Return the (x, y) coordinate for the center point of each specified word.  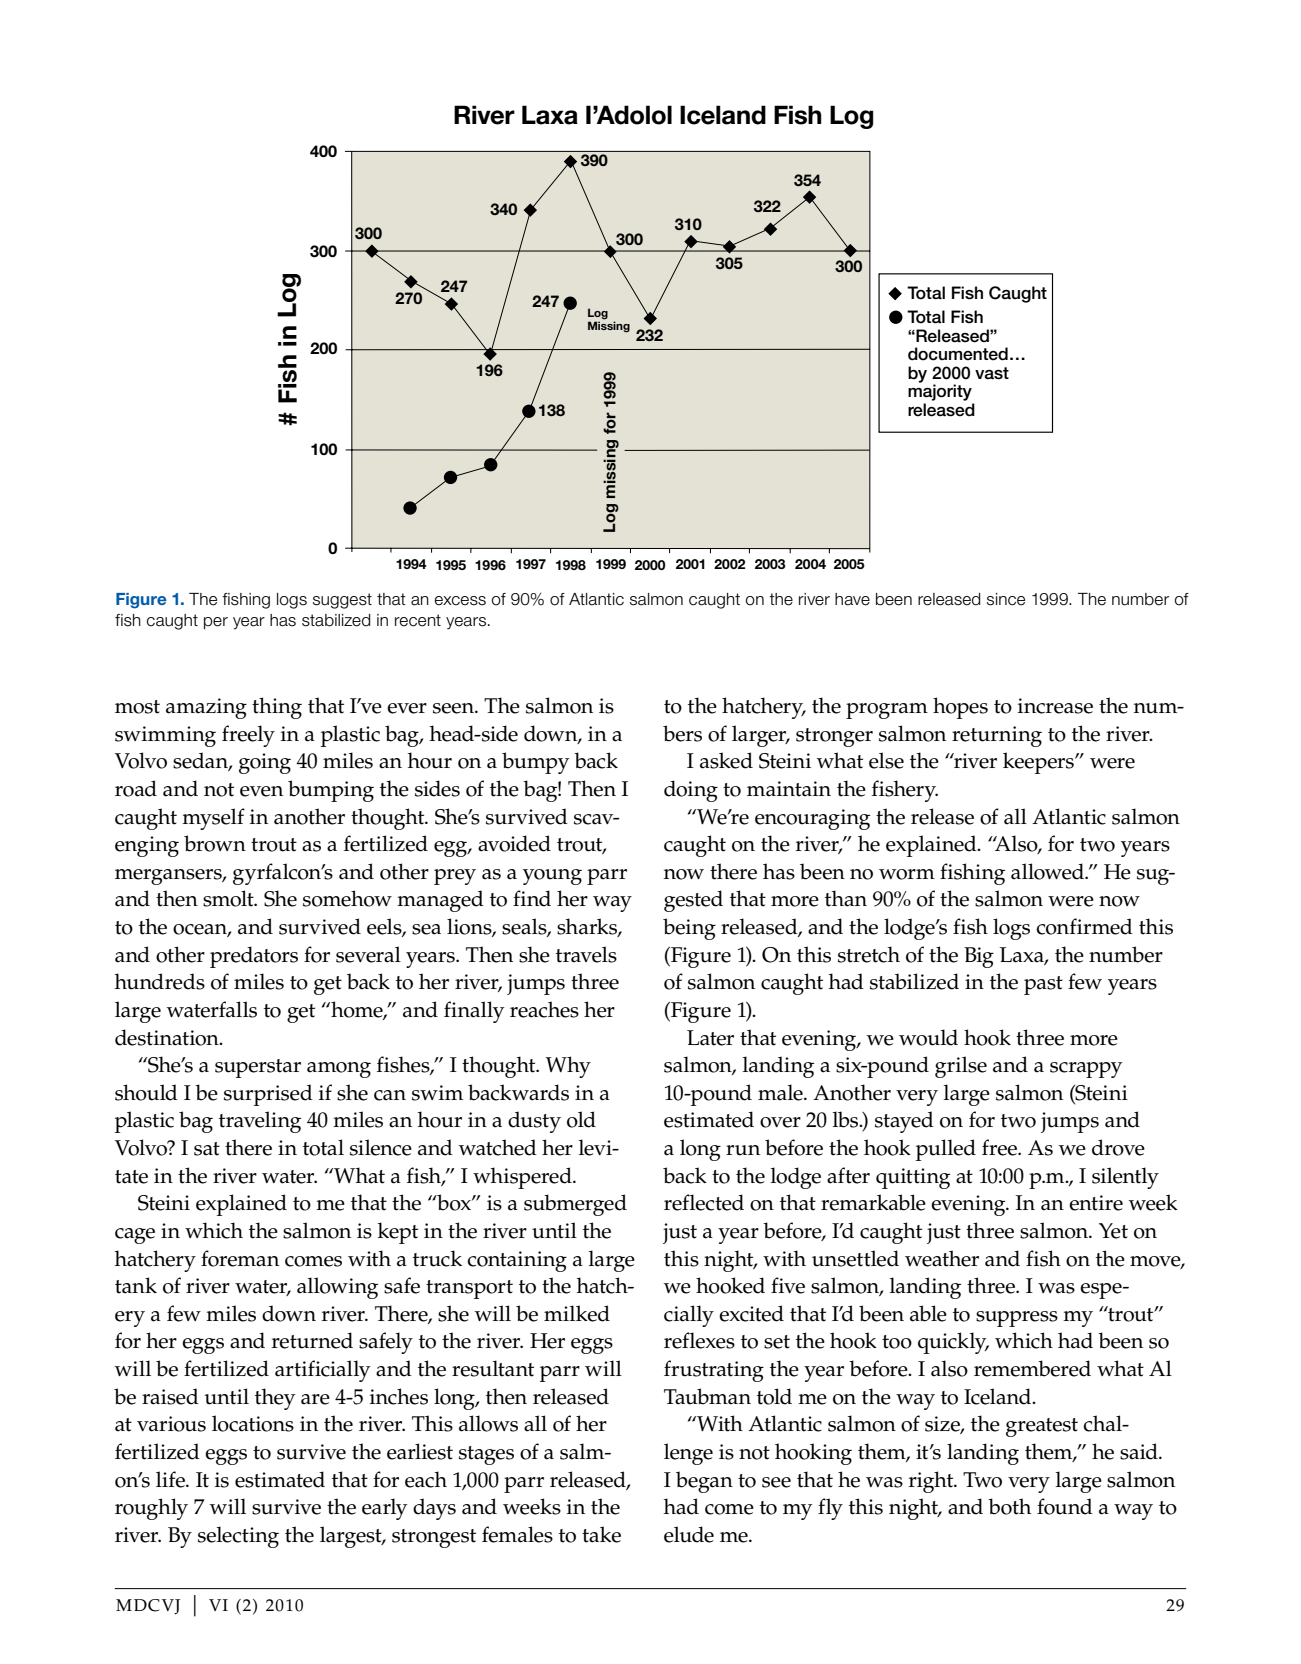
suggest (342, 601)
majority (940, 391)
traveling (260, 1122)
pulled (946, 1150)
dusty (534, 1122)
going (265, 763)
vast (992, 373)
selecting (238, 1537)
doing (691, 791)
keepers (1039, 763)
